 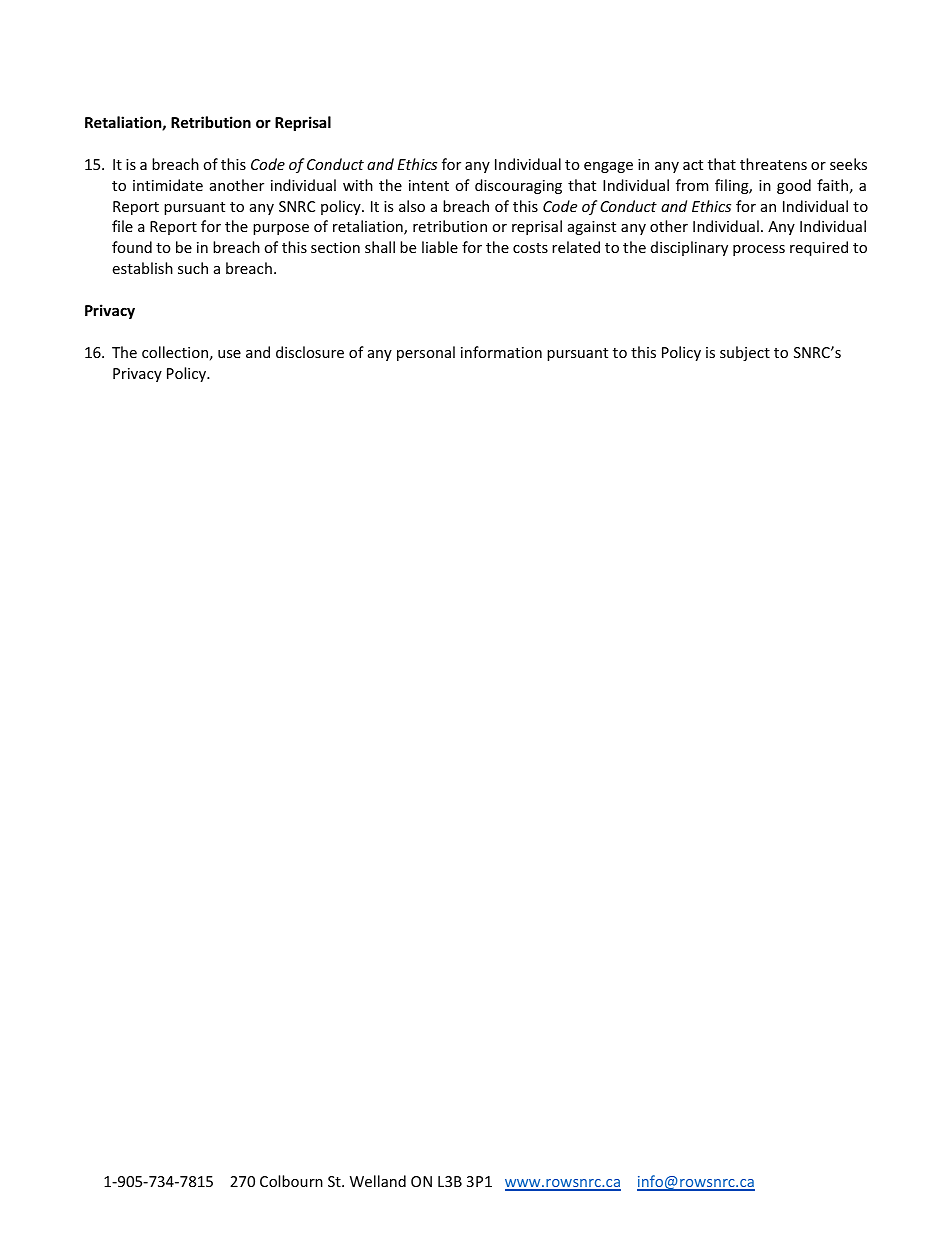 I want to click on intimidate, so click(x=168, y=185).
